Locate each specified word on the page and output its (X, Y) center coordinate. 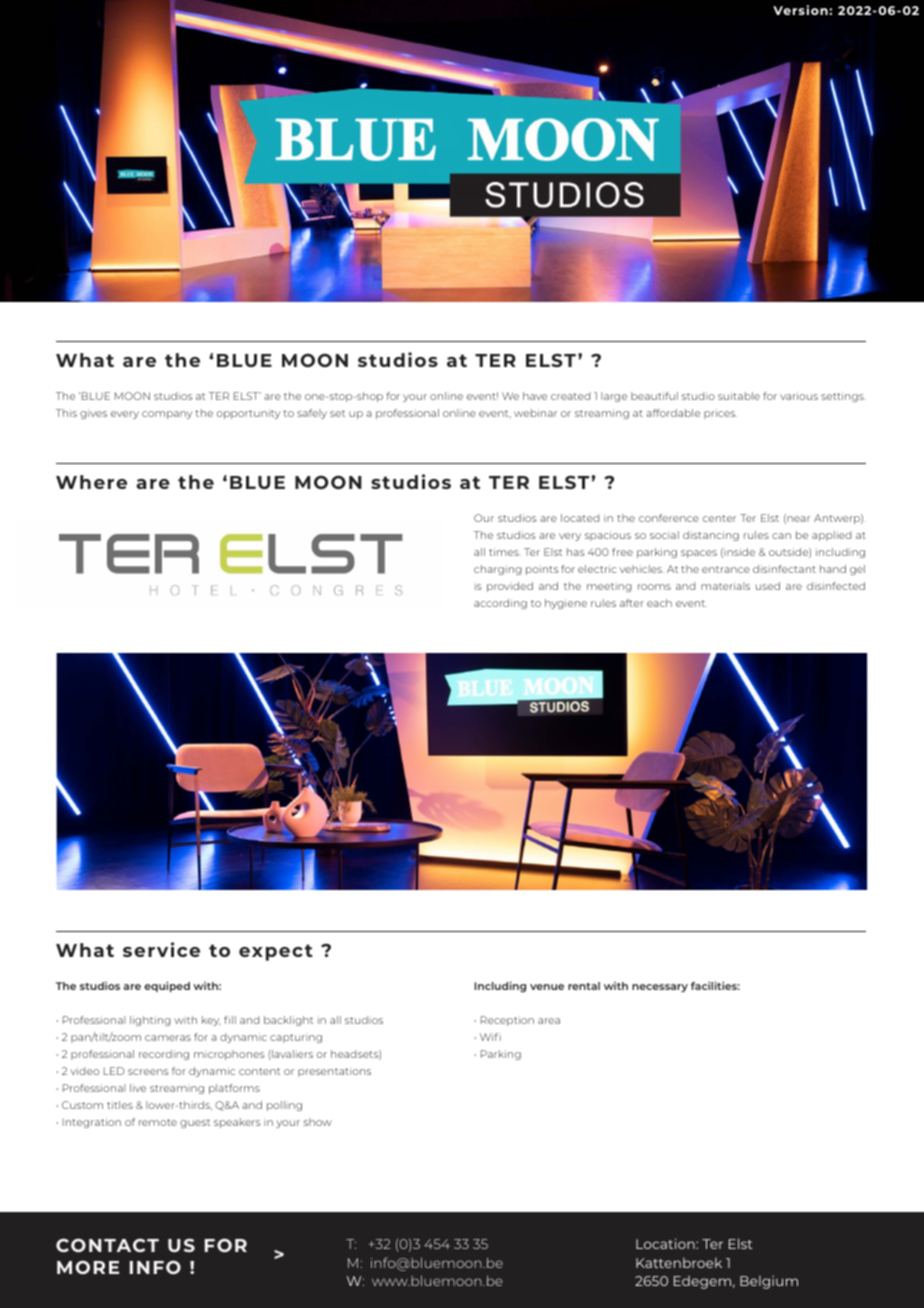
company (167, 415)
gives (93, 414)
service (161, 949)
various (799, 396)
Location (666, 1243)
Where (91, 482)
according (500, 604)
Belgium (769, 1282)
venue (547, 987)
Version (801, 10)
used (768, 586)
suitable (739, 396)
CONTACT (107, 1245)
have (535, 396)
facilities (715, 985)
